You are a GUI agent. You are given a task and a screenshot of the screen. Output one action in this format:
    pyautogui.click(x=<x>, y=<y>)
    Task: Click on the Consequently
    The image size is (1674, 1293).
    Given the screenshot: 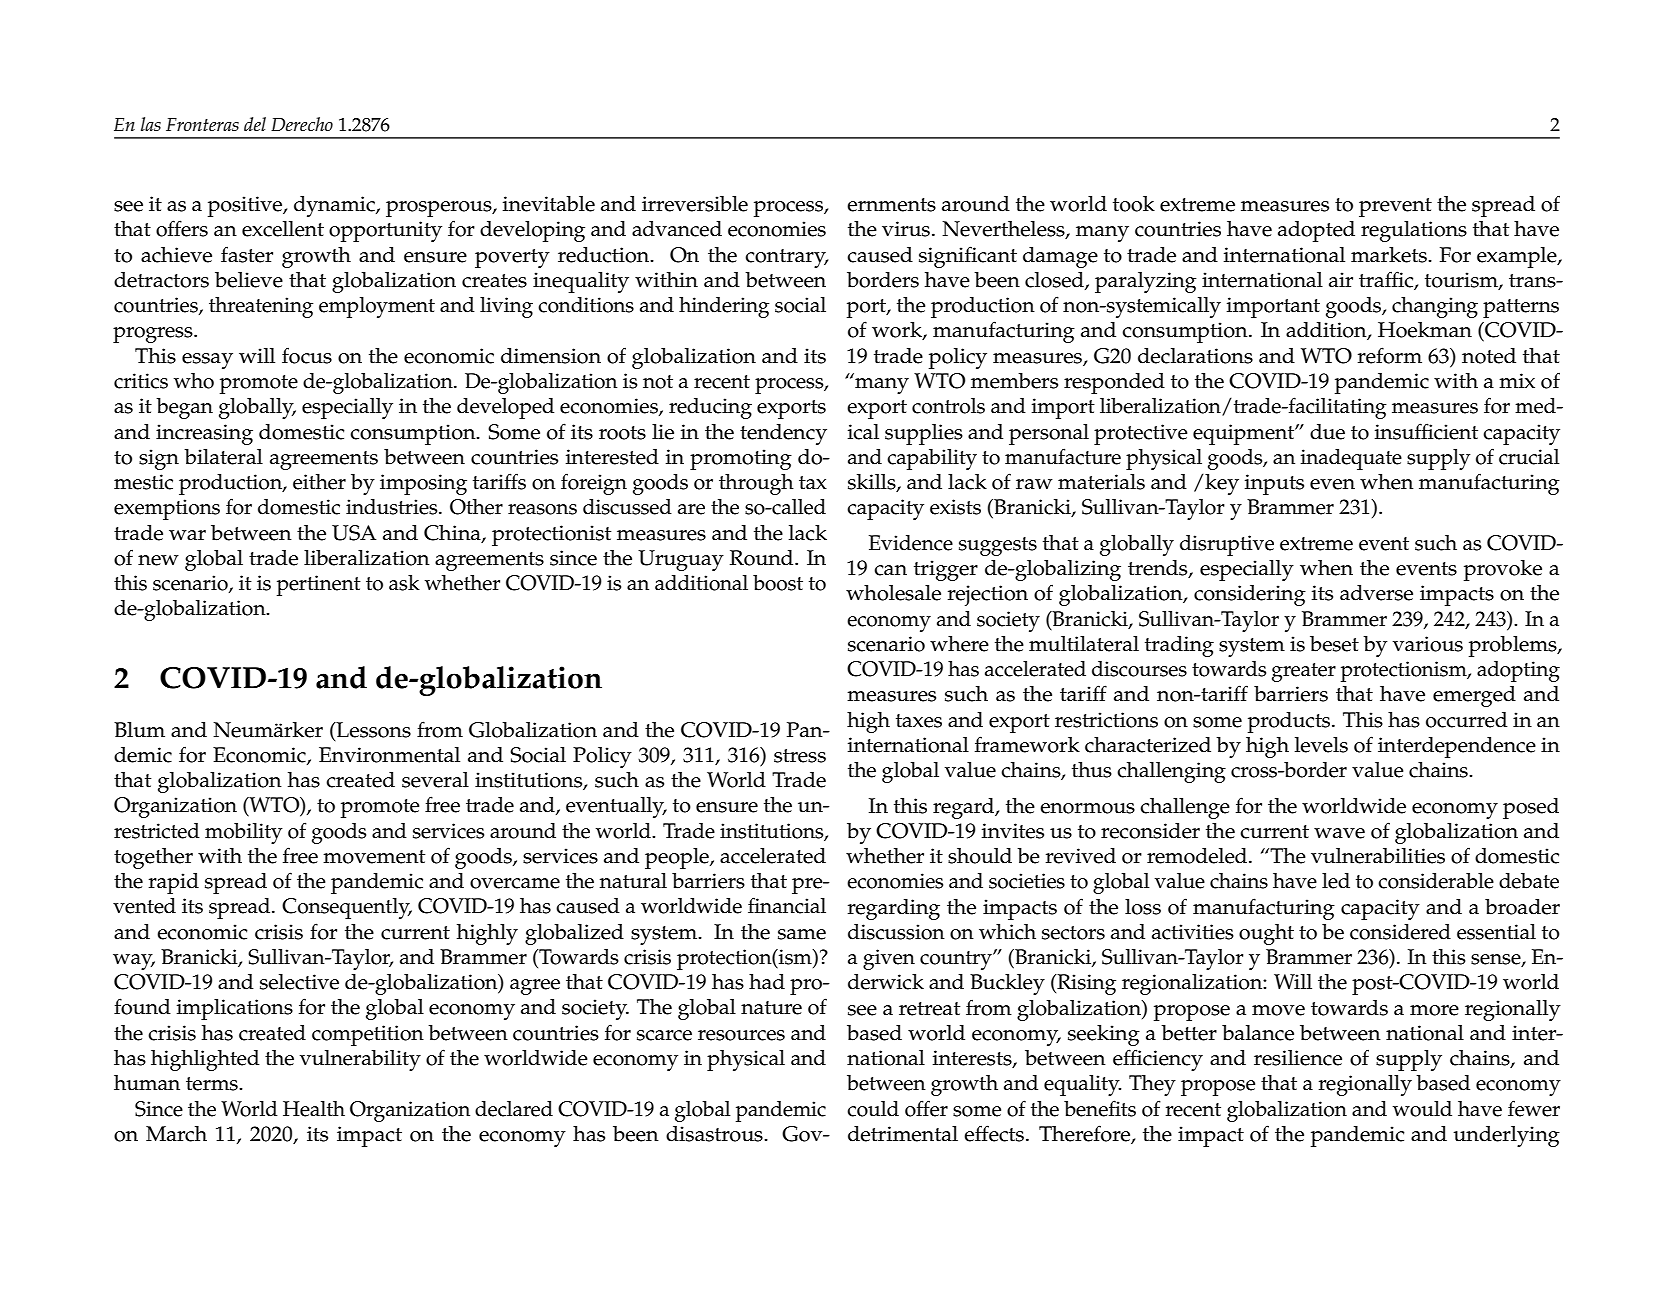 What is the action you would take?
    pyautogui.click(x=347, y=908)
